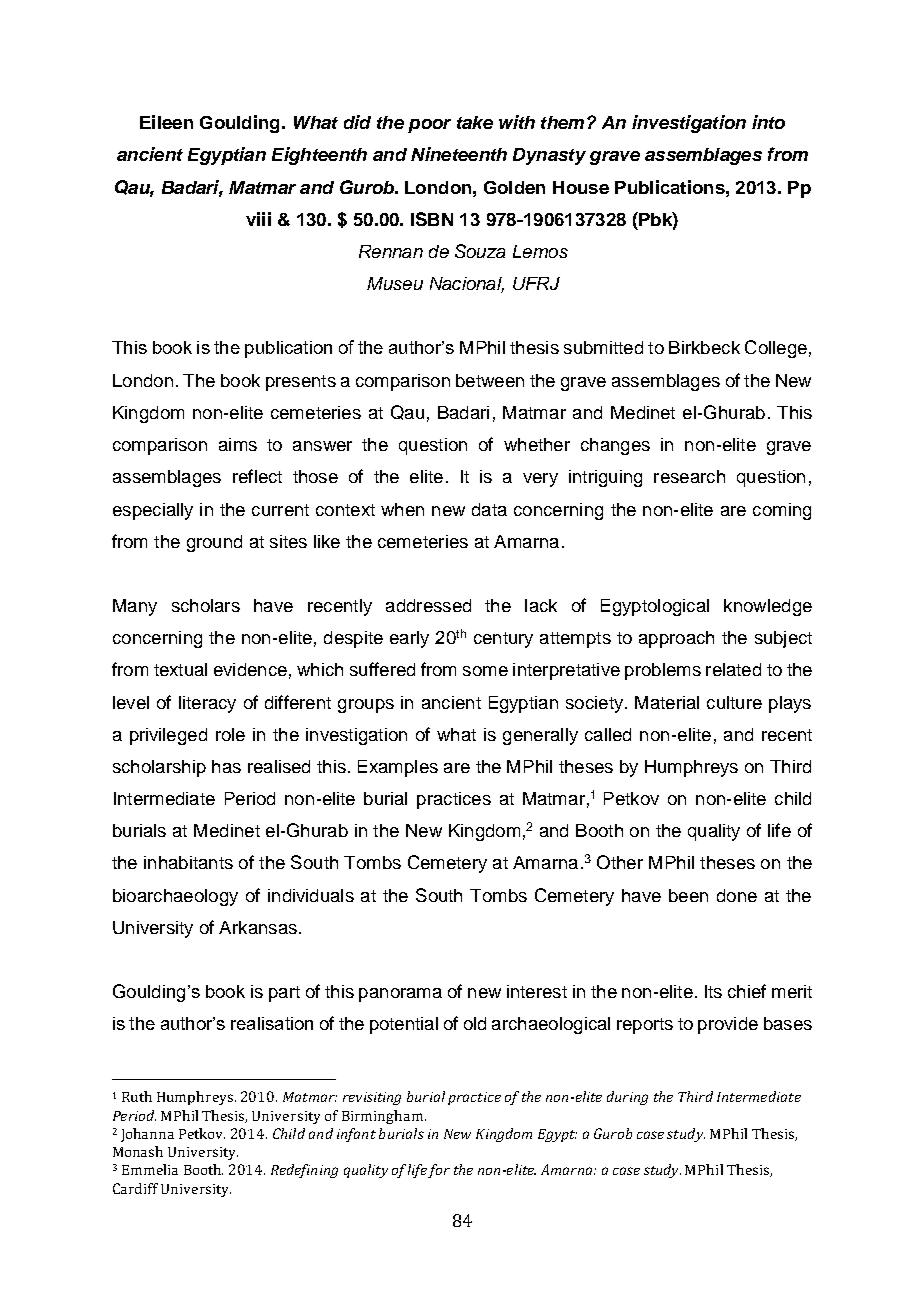 The height and width of the page is (1309, 924). I want to click on reflect, so click(257, 476).
